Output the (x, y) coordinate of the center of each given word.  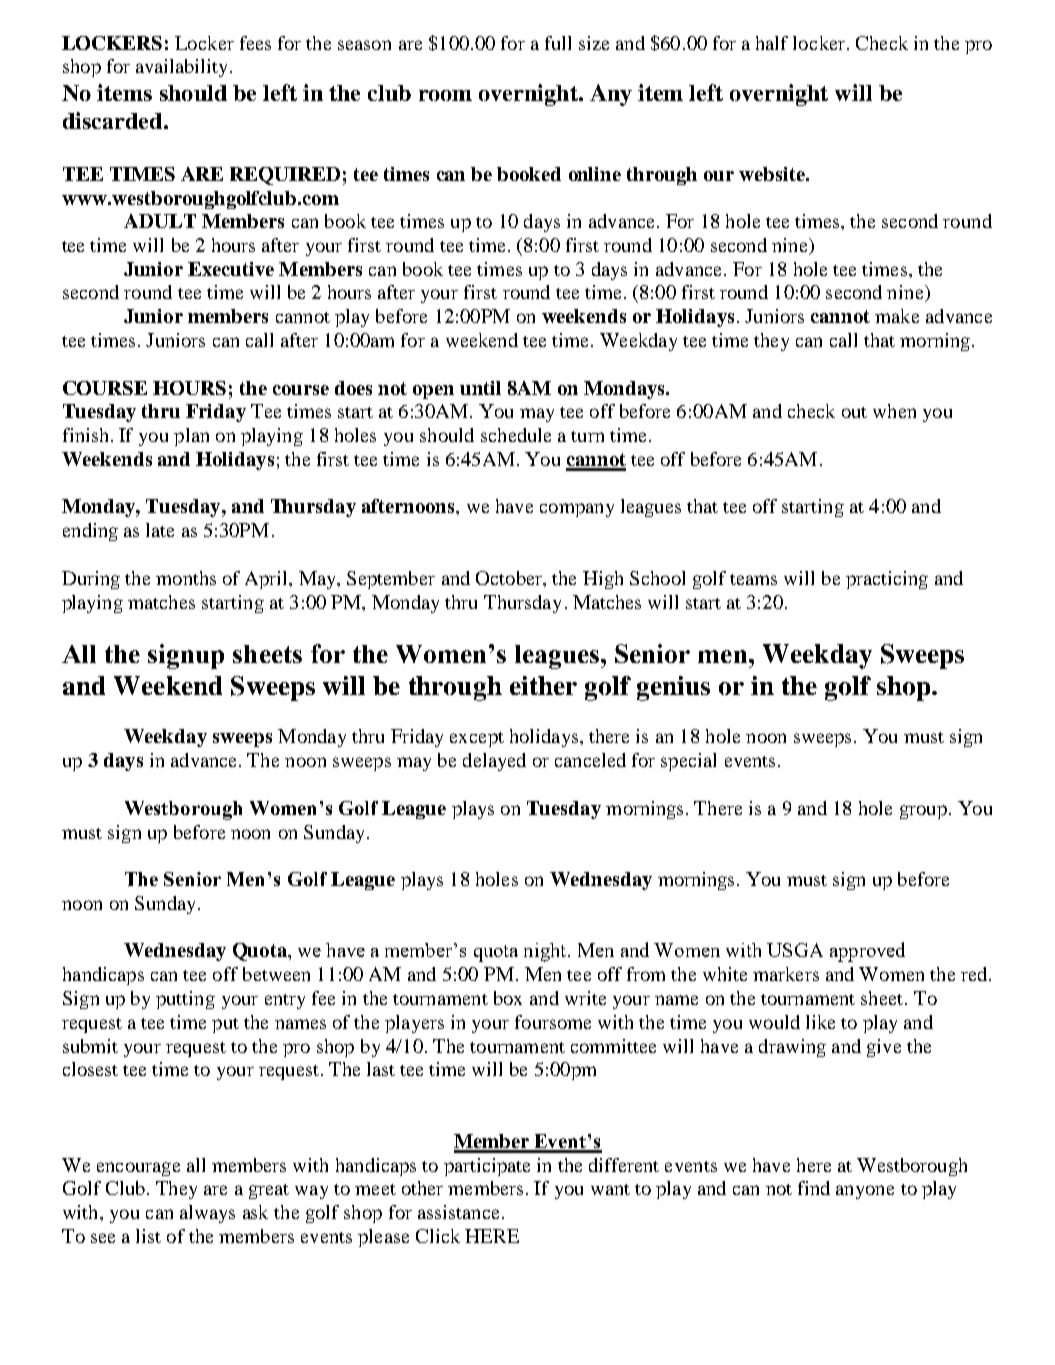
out (854, 412)
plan (191, 437)
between (276, 974)
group (923, 812)
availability (183, 68)
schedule (516, 435)
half (772, 43)
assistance (458, 1212)
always (207, 1214)
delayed (494, 762)
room (445, 95)
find (814, 1188)
